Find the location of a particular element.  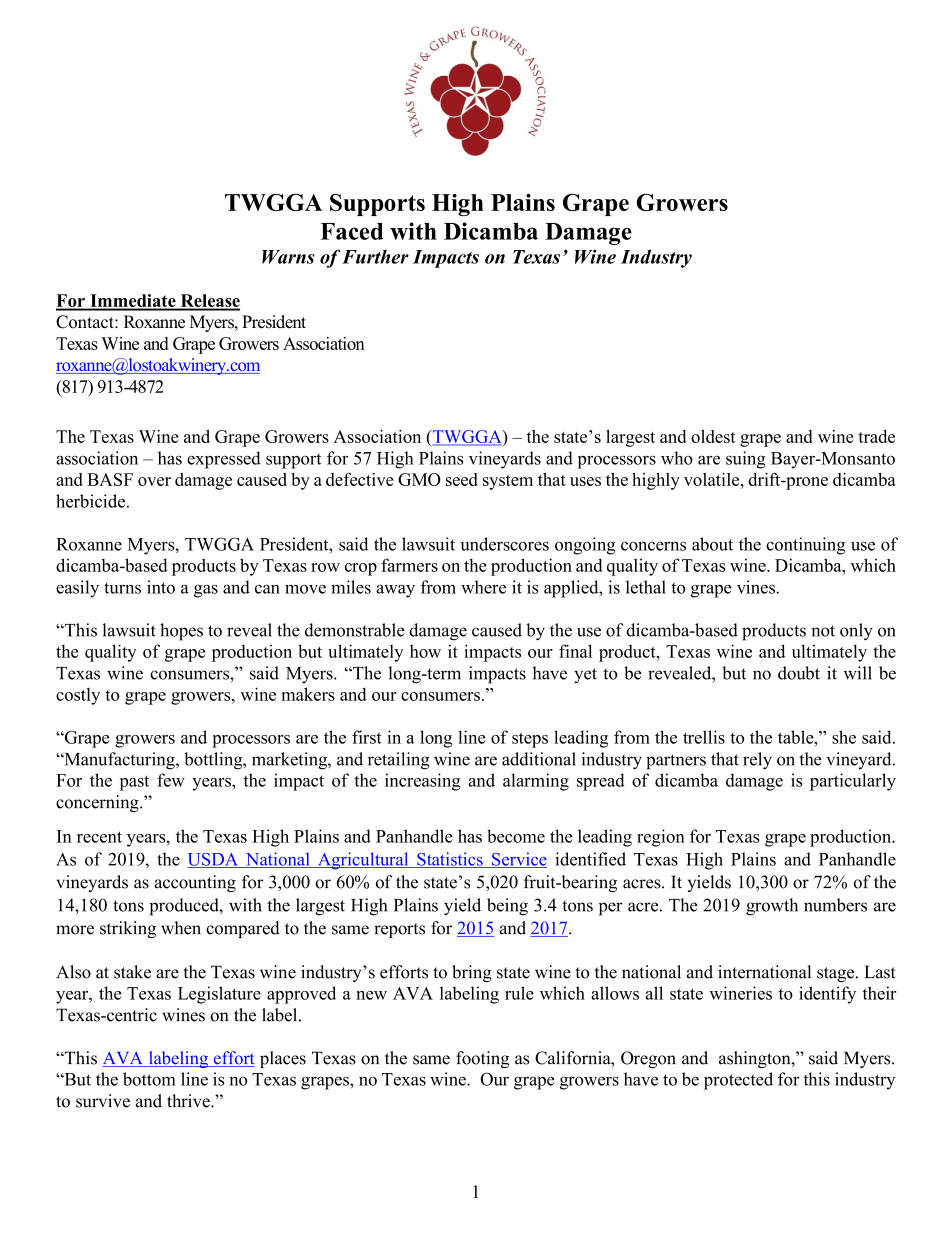

oldest is located at coordinates (713, 436).
